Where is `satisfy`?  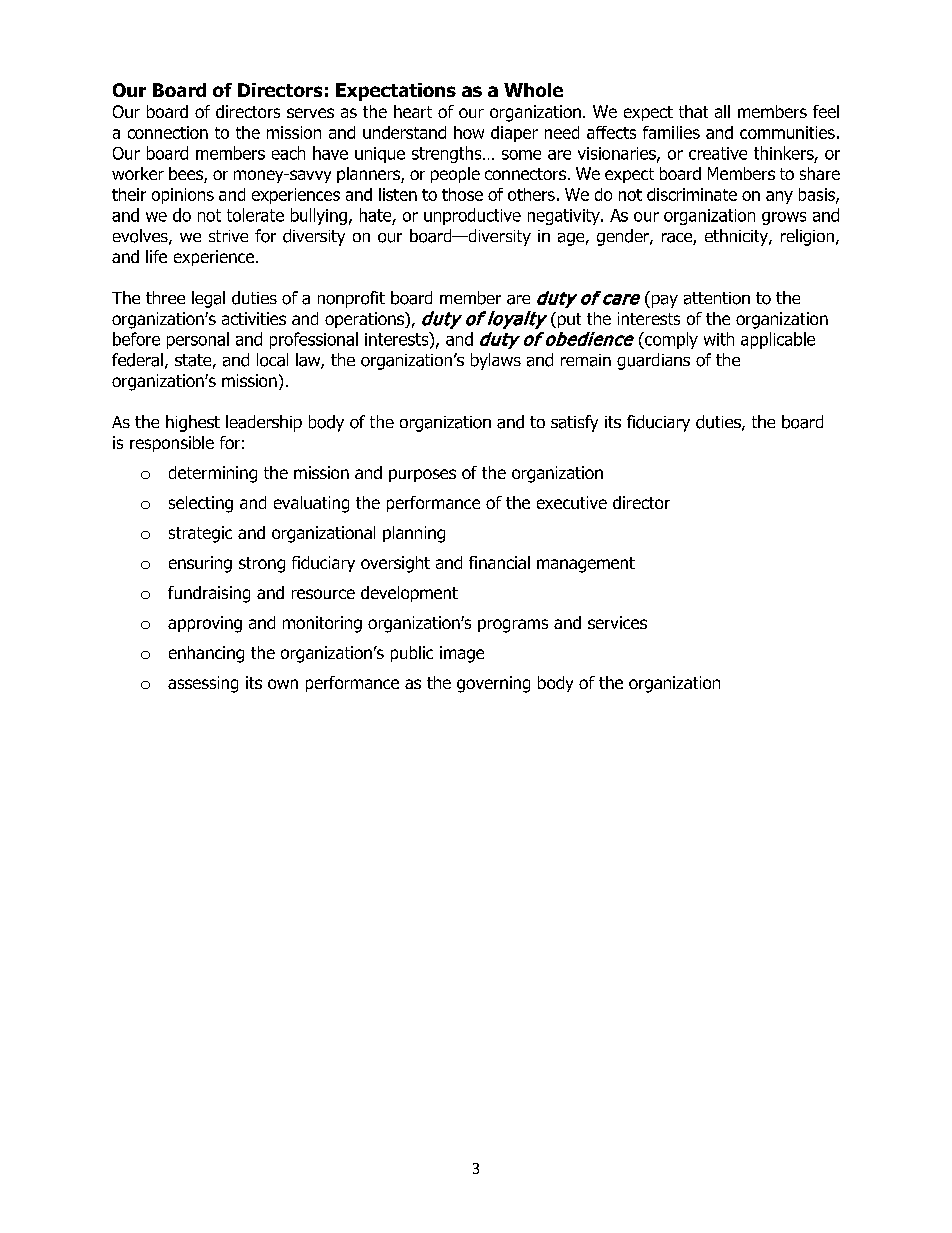
satisfy is located at coordinates (574, 423).
